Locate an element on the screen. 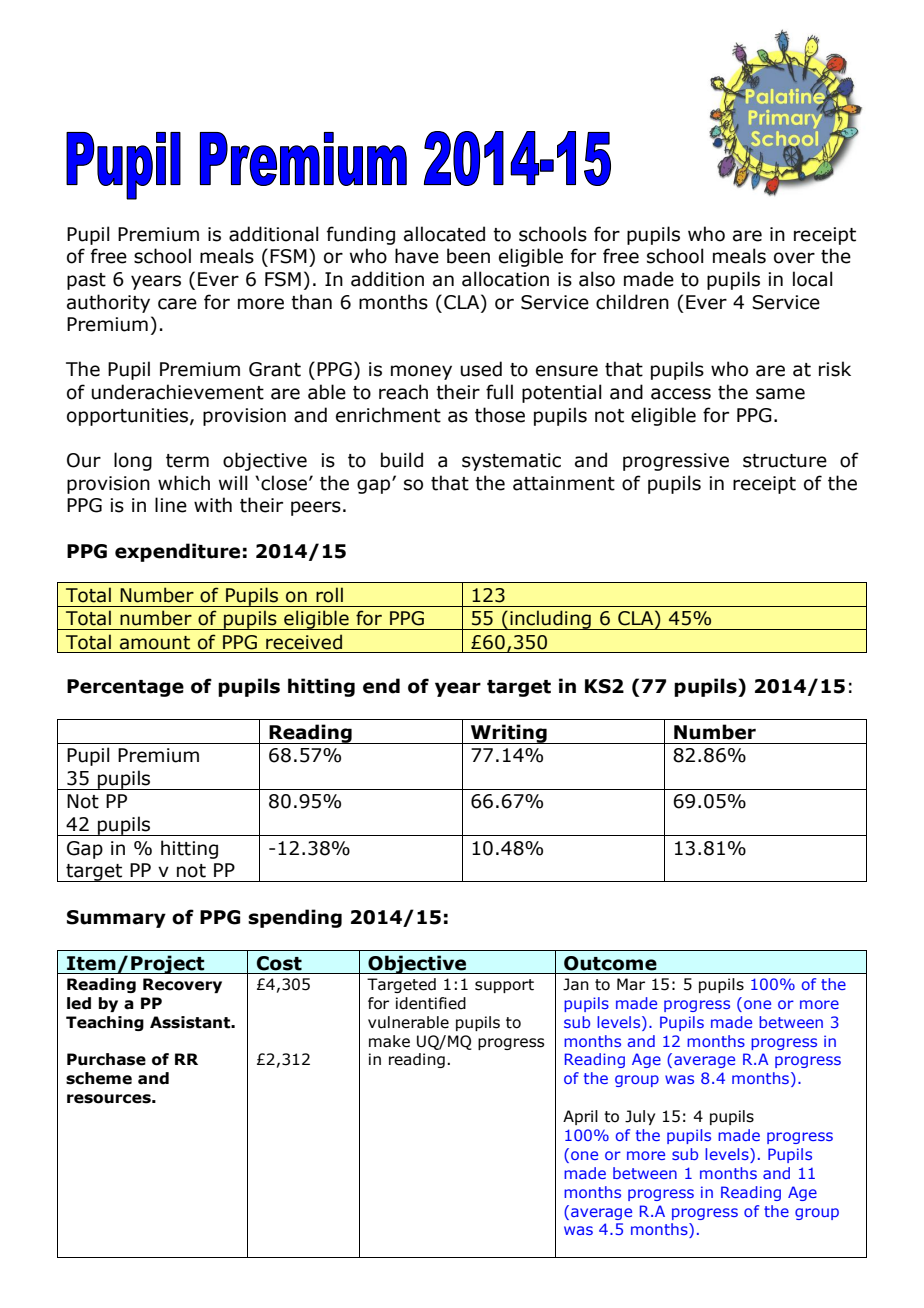 Image resolution: width=924 pixels, height=1308 pixels. including is located at coordinates (550, 620).
